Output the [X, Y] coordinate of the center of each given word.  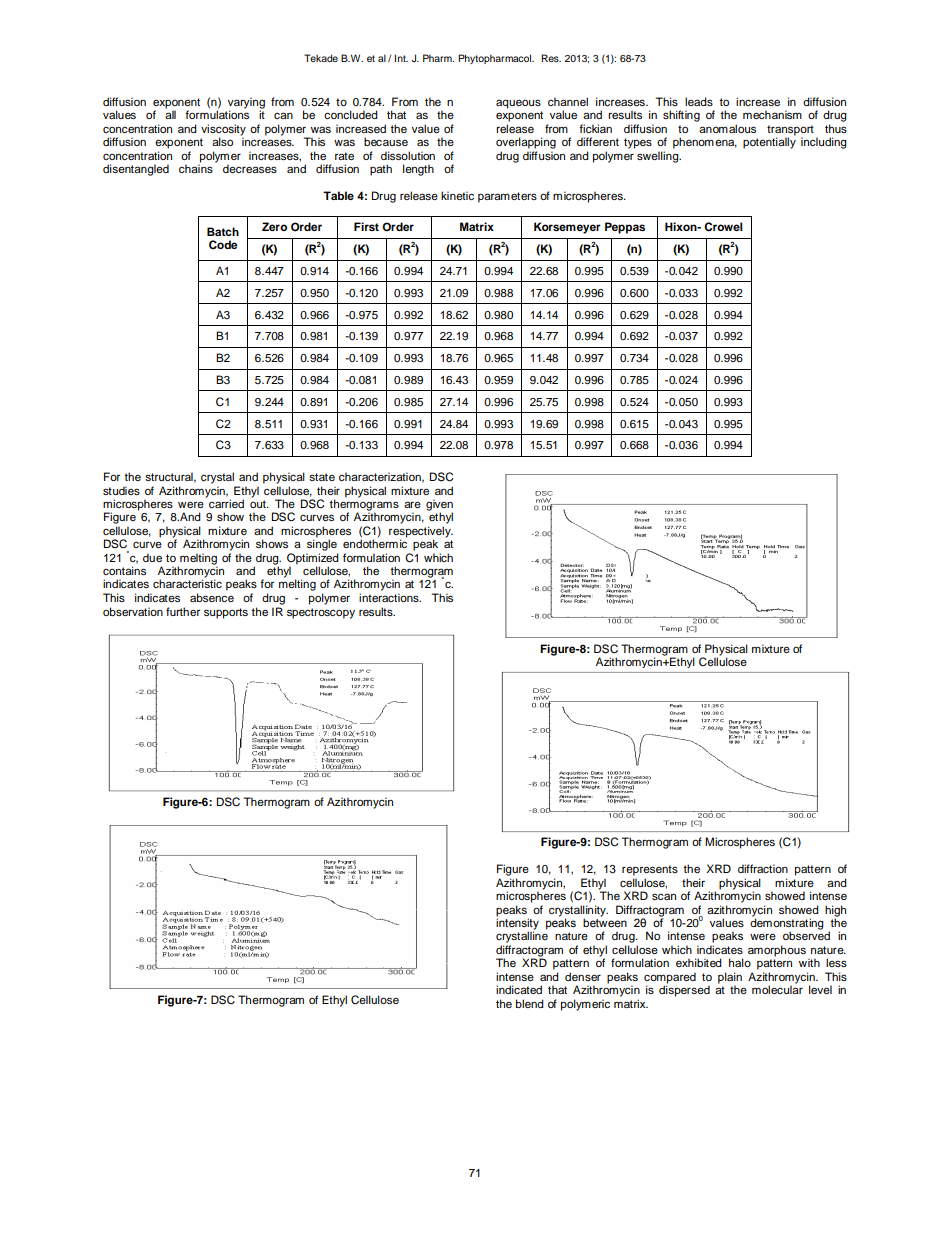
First [366, 226]
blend [530, 1003]
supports [226, 613]
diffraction [763, 868]
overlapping [526, 143]
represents [650, 870]
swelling [659, 157]
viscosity [223, 131]
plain [730, 979]
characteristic [187, 583]
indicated [519, 989]
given [439, 506]
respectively [421, 533]
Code [223, 245]
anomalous [727, 128]
